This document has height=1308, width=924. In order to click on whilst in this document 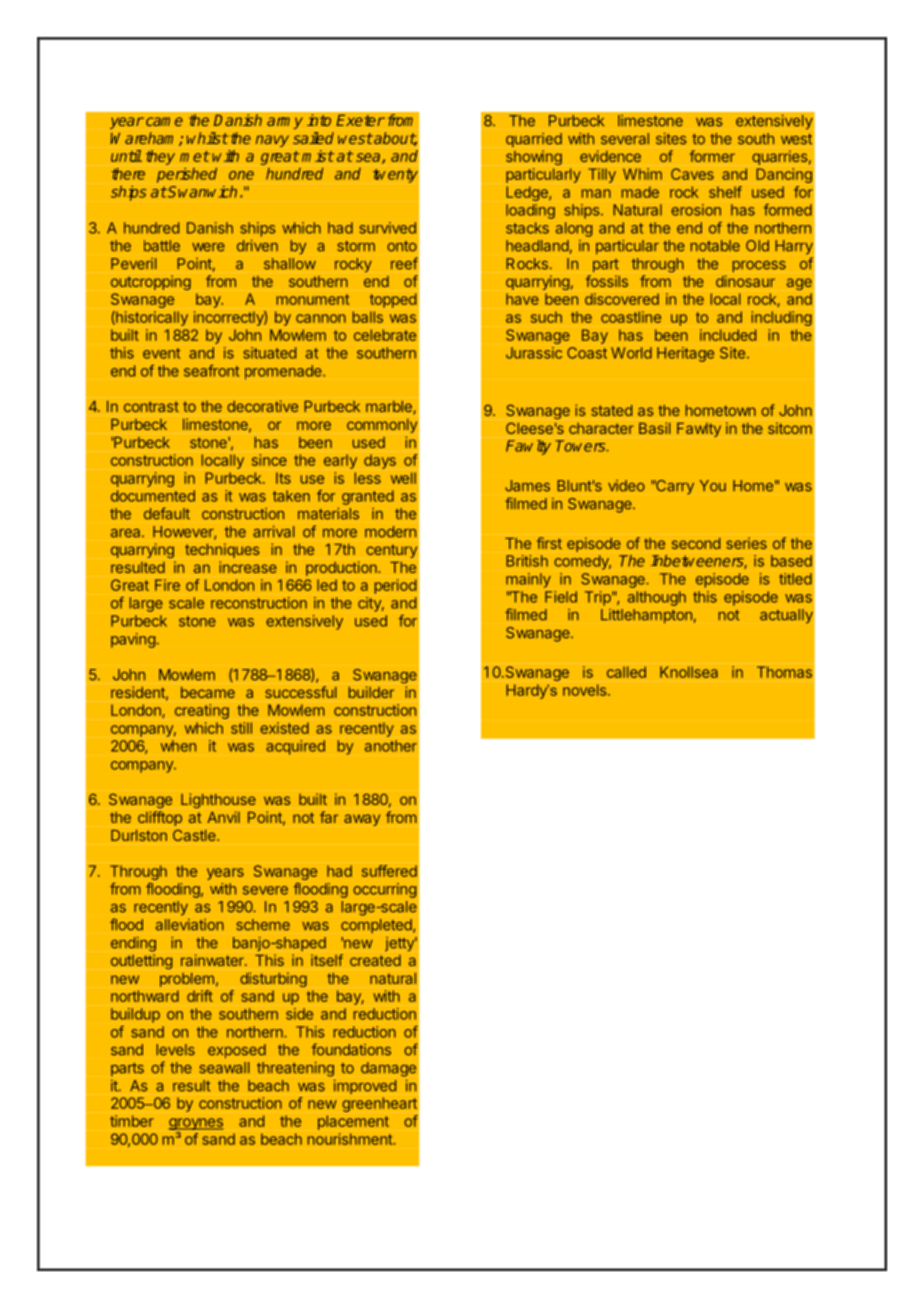, I will do `click(207, 138)`.
